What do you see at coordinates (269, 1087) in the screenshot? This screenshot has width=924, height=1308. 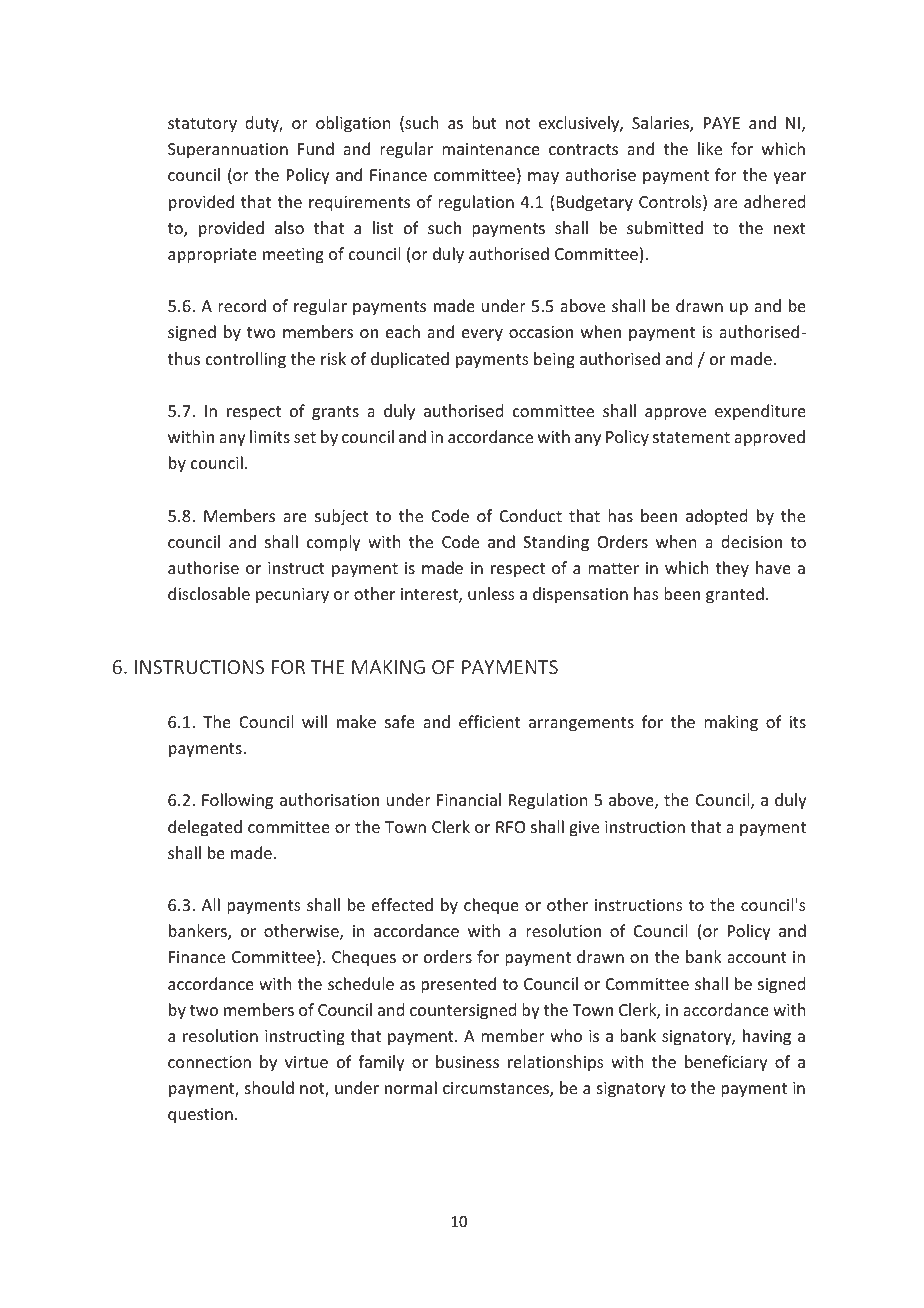 I see `should` at bounding box center [269, 1087].
